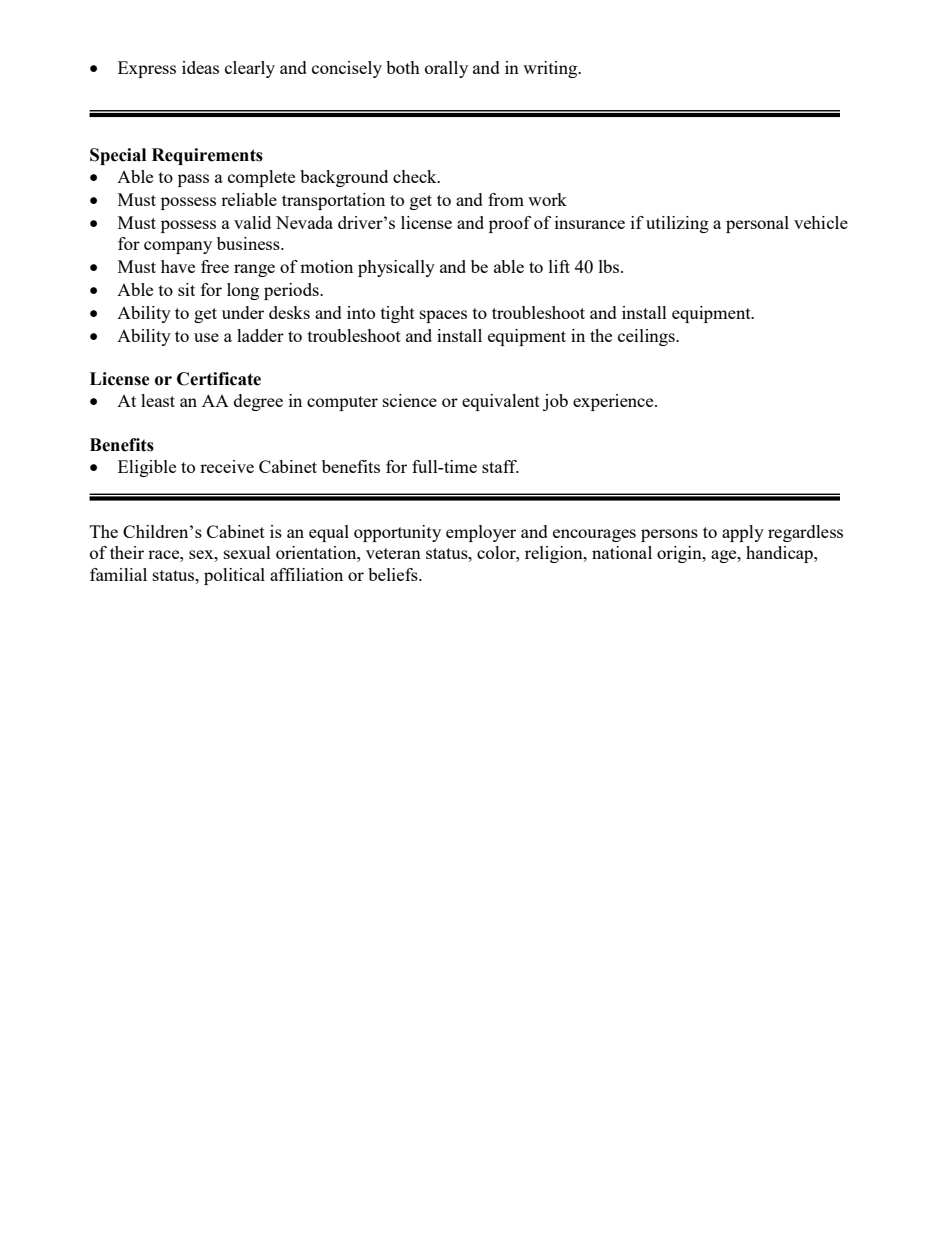 Image resolution: width=952 pixels, height=1233 pixels. What do you see at coordinates (247, 552) in the document?
I see `sexual` at bounding box center [247, 552].
